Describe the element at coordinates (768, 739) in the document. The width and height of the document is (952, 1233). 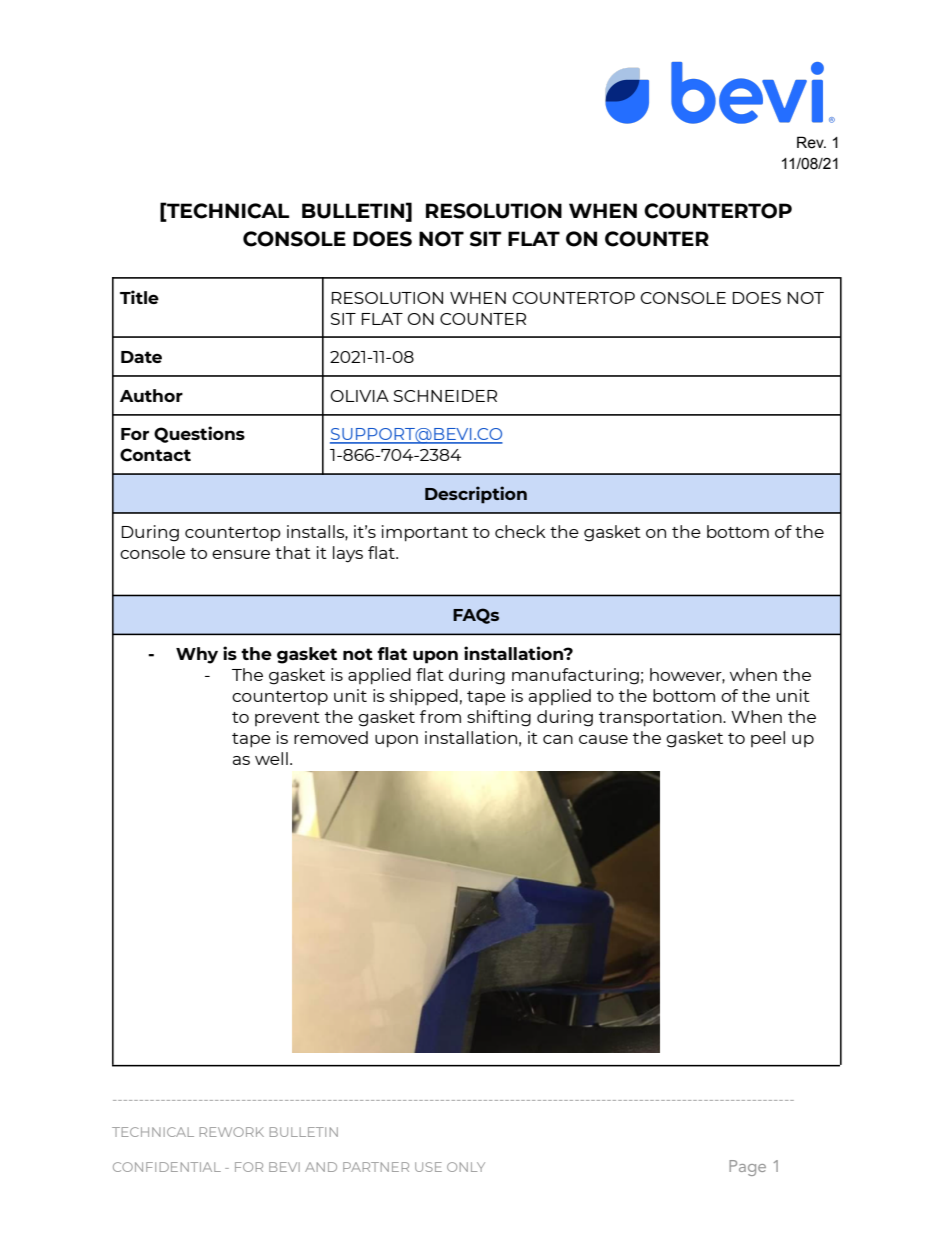
I see `peel` at that location.
